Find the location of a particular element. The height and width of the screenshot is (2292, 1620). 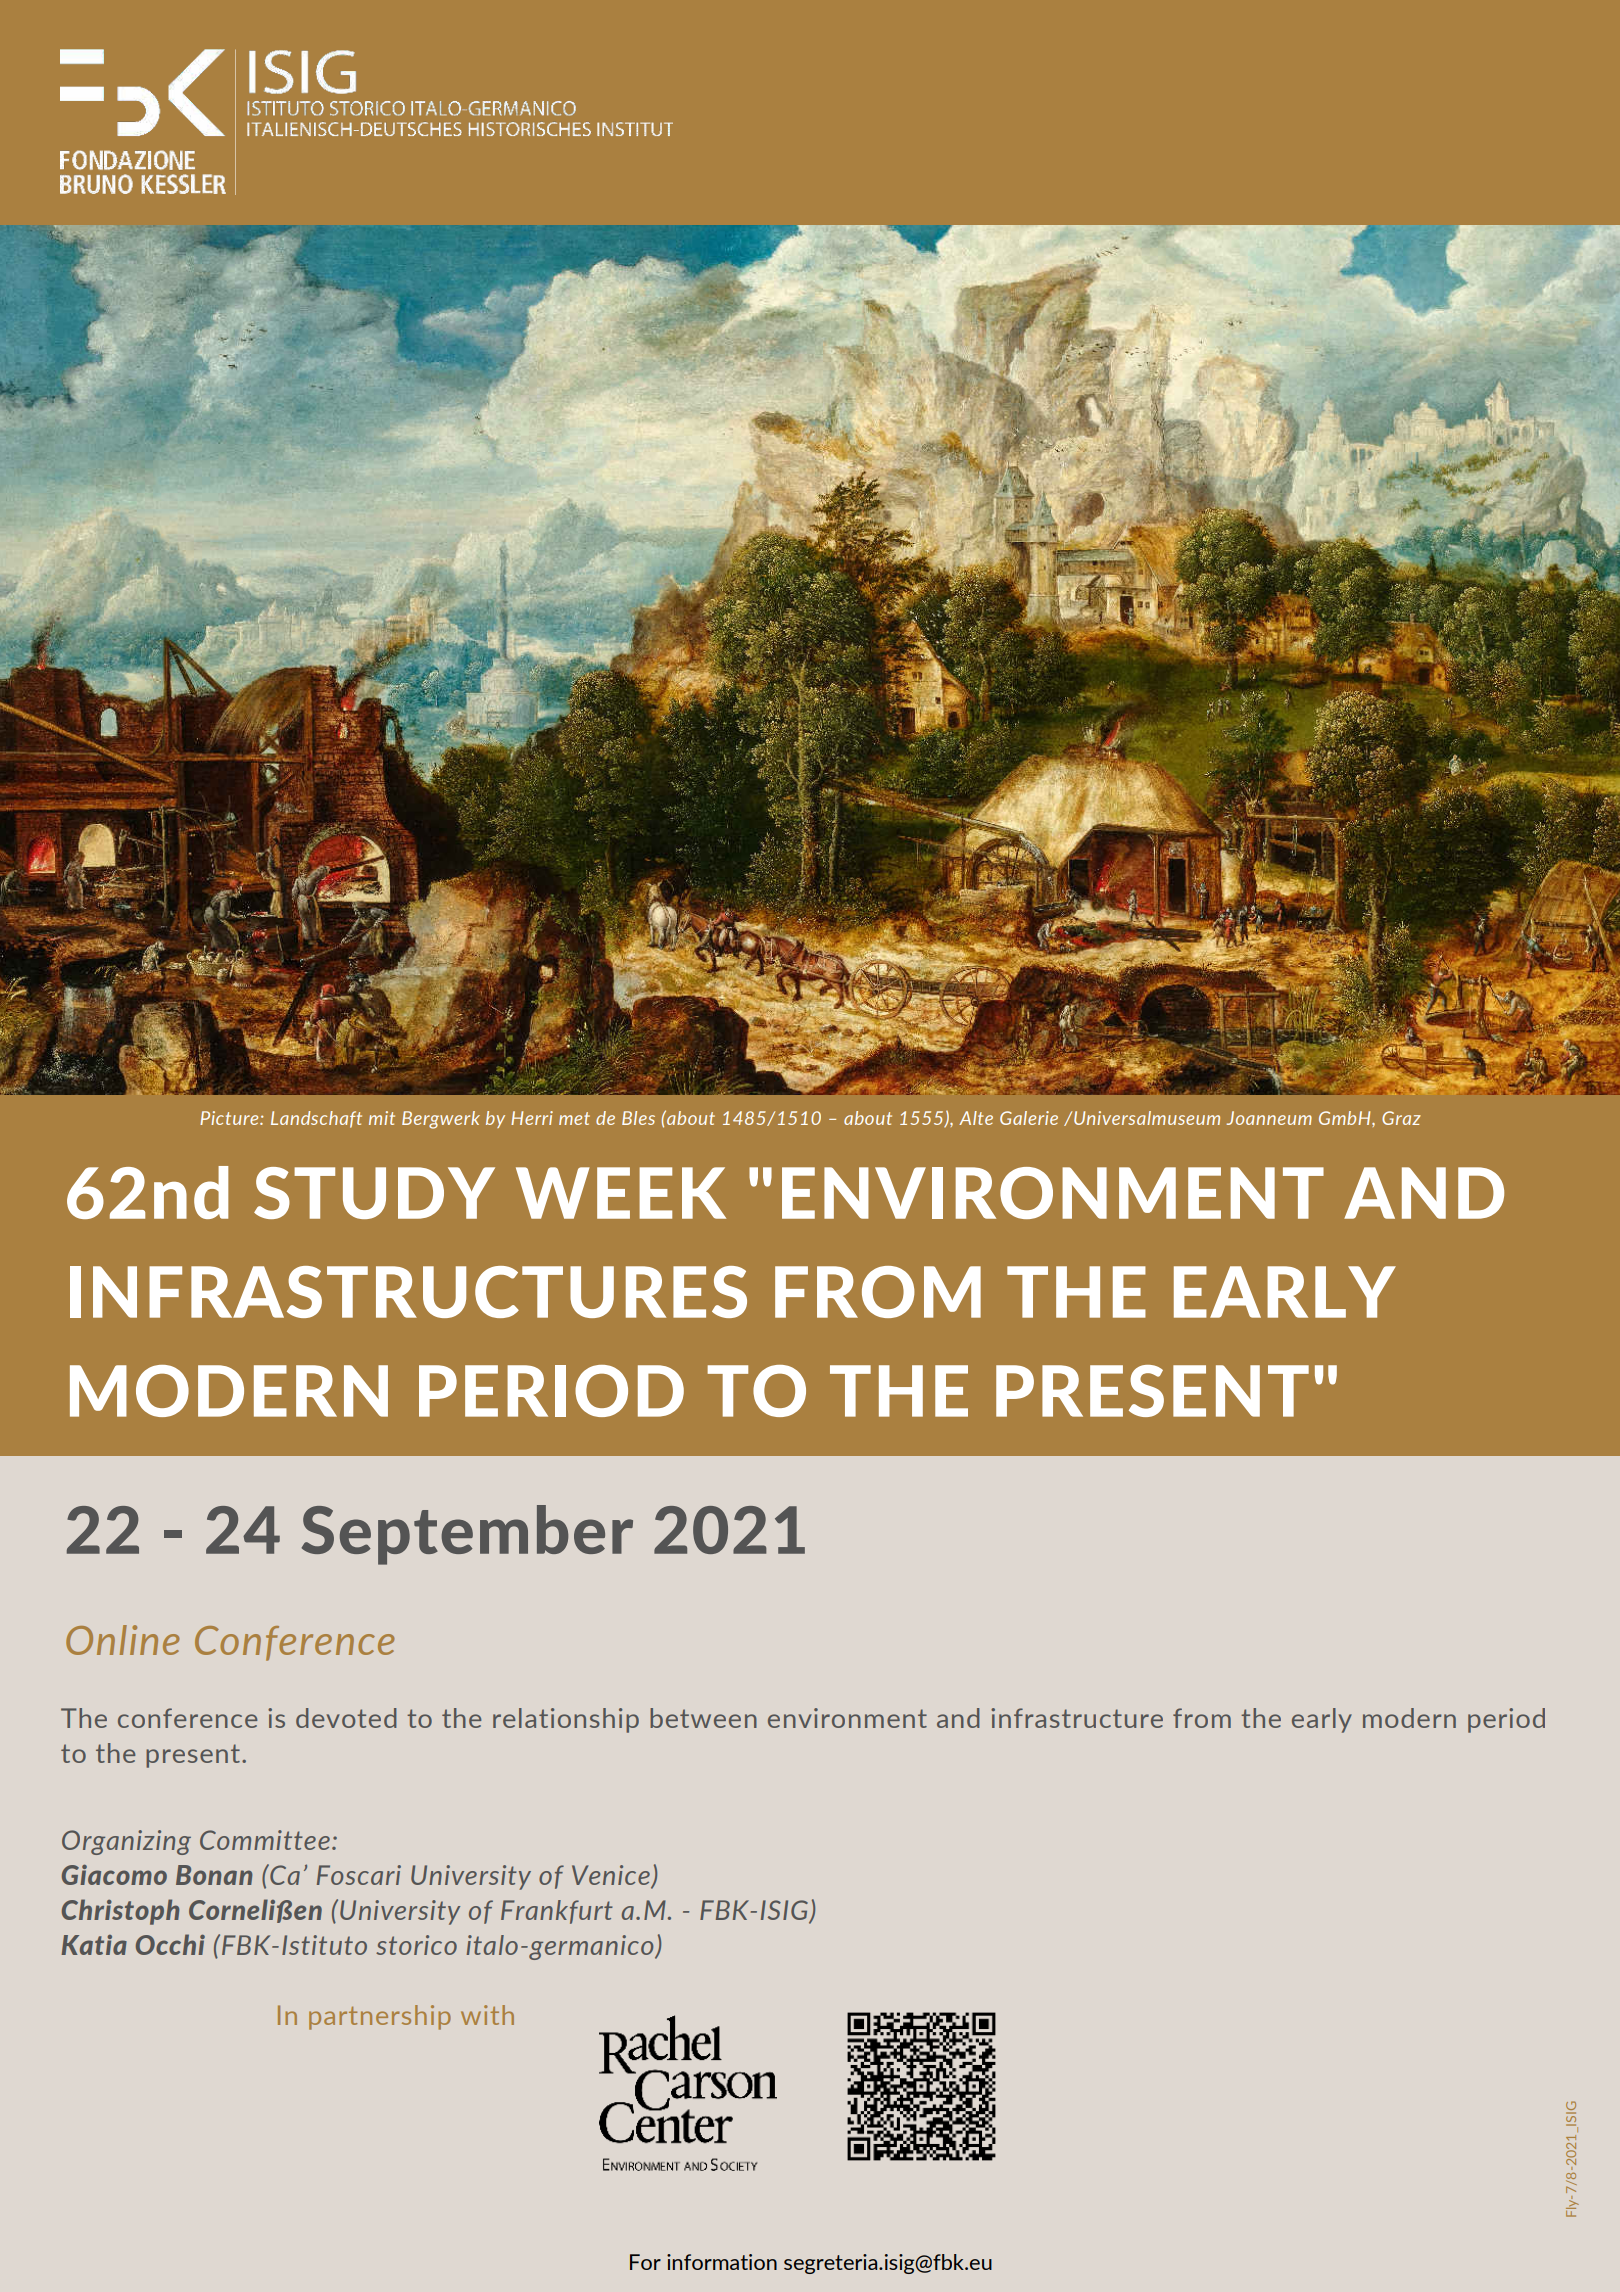

Graz is located at coordinates (1401, 1118).
